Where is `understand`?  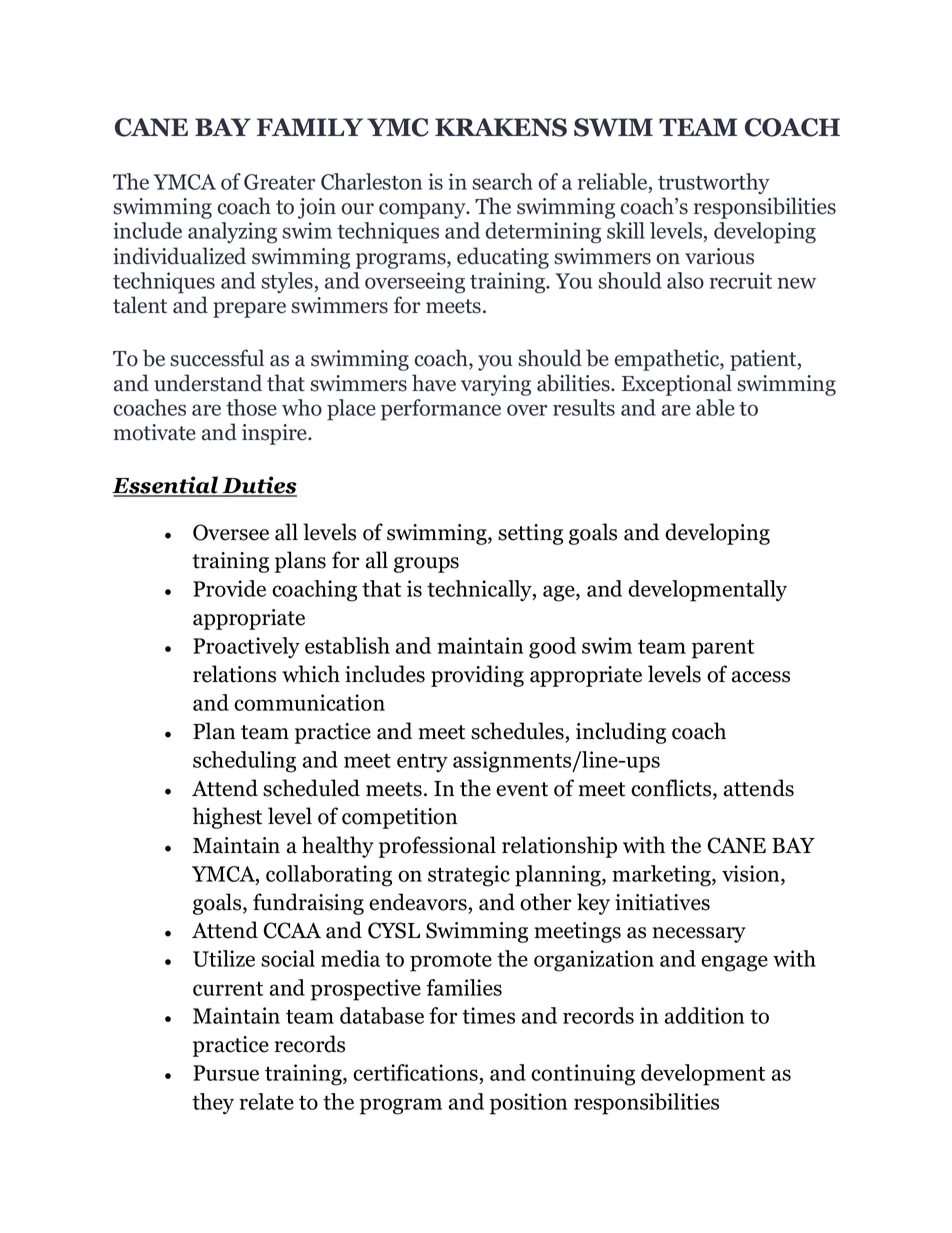 understand is located at coordinates (208, 383).
